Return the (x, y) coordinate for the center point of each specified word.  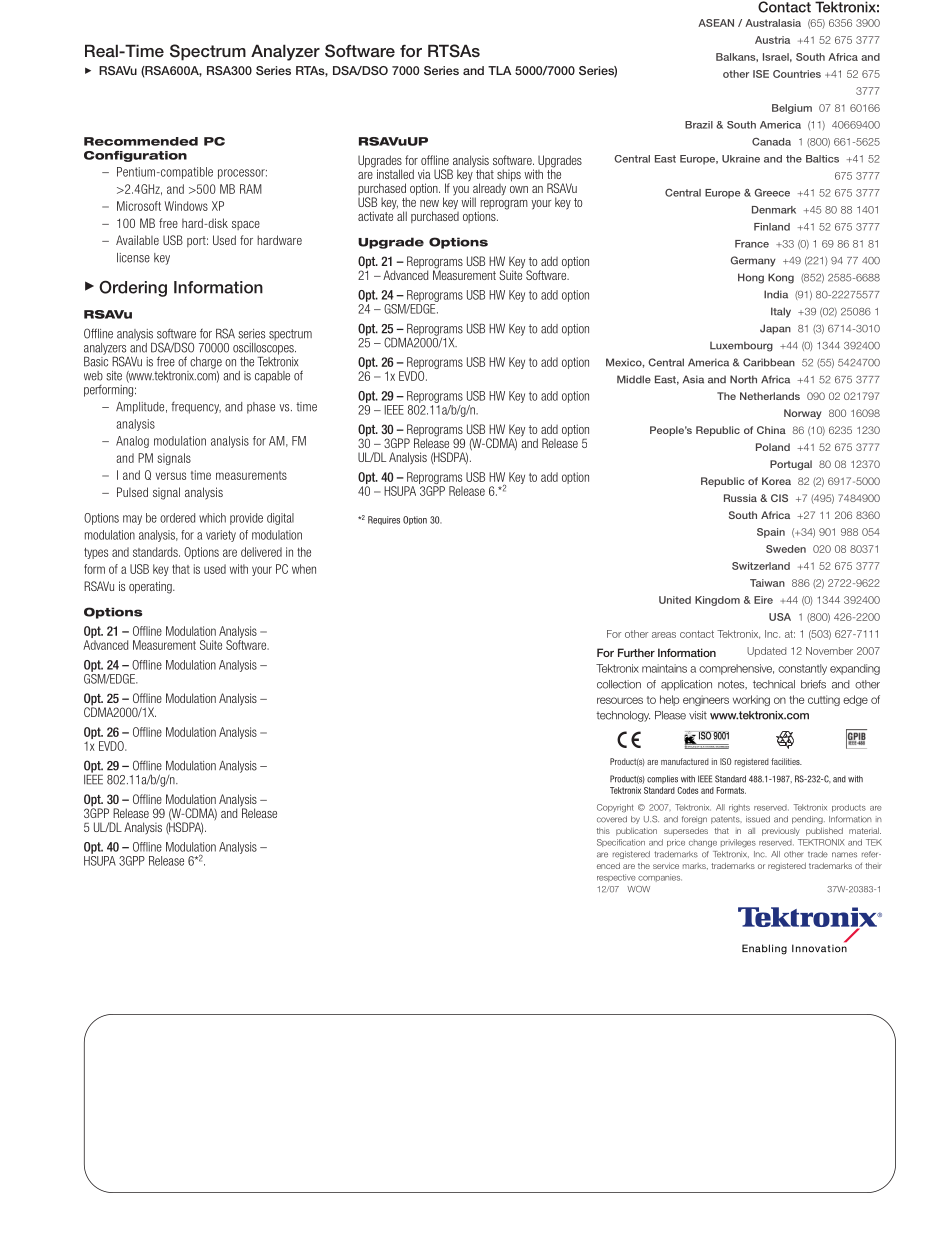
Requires (384, 520)
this (603, 831)
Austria (772, 40)
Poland (773, 447)
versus (171, 476)
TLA (499, 70)
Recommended (141, 141)
